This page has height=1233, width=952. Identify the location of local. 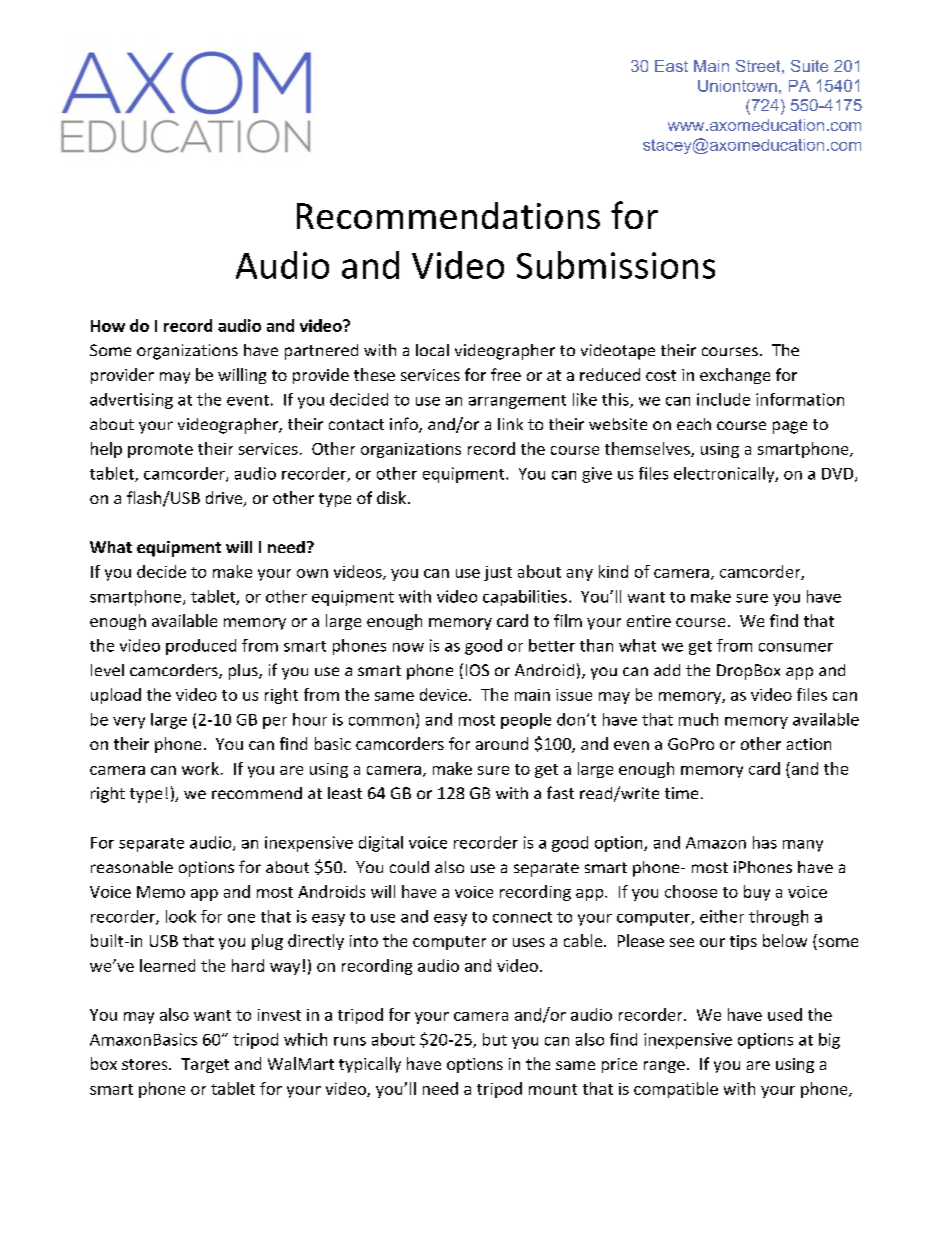
(432, 350).
